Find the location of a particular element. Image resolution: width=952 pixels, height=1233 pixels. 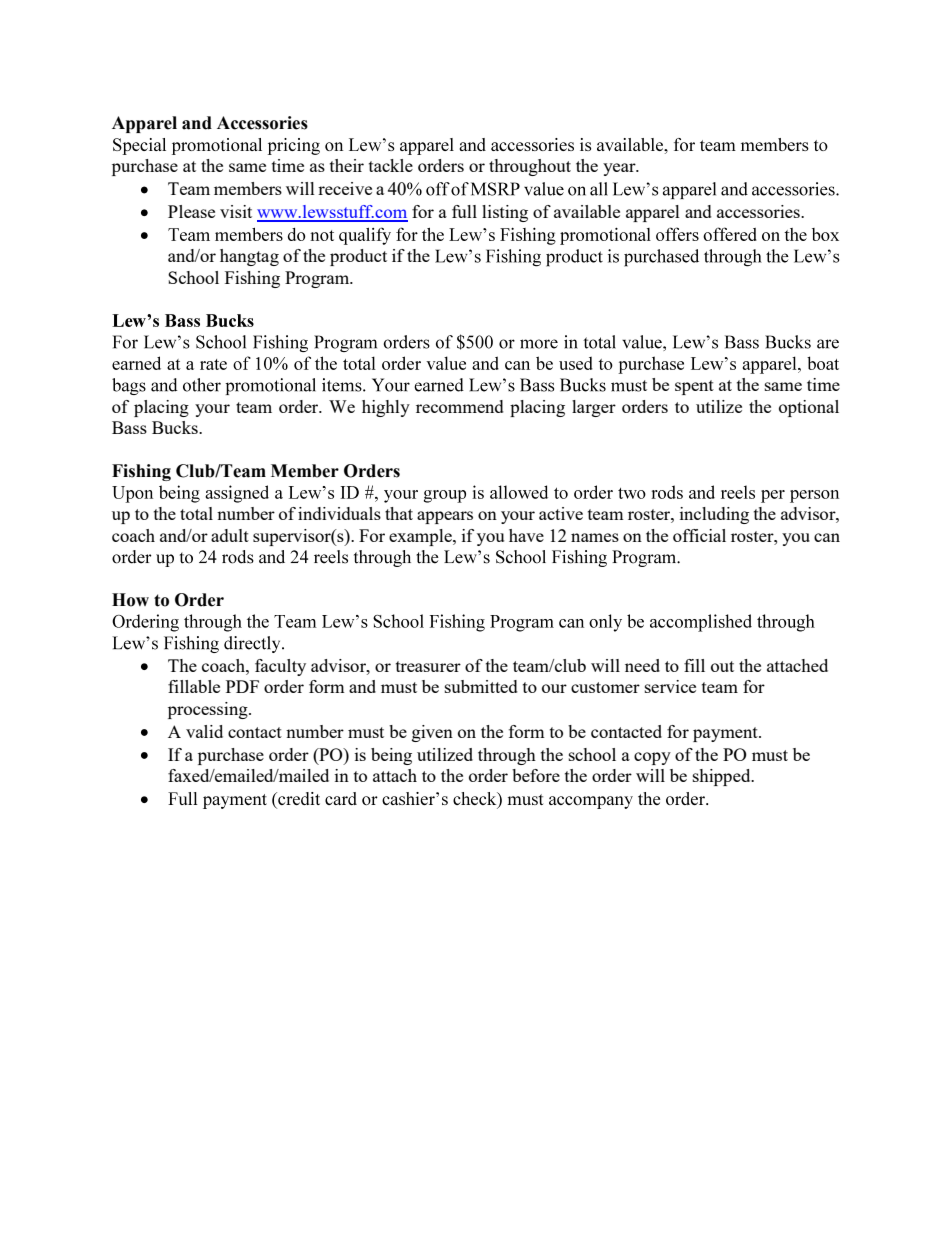

adult is located at coordinates (230, 535).
